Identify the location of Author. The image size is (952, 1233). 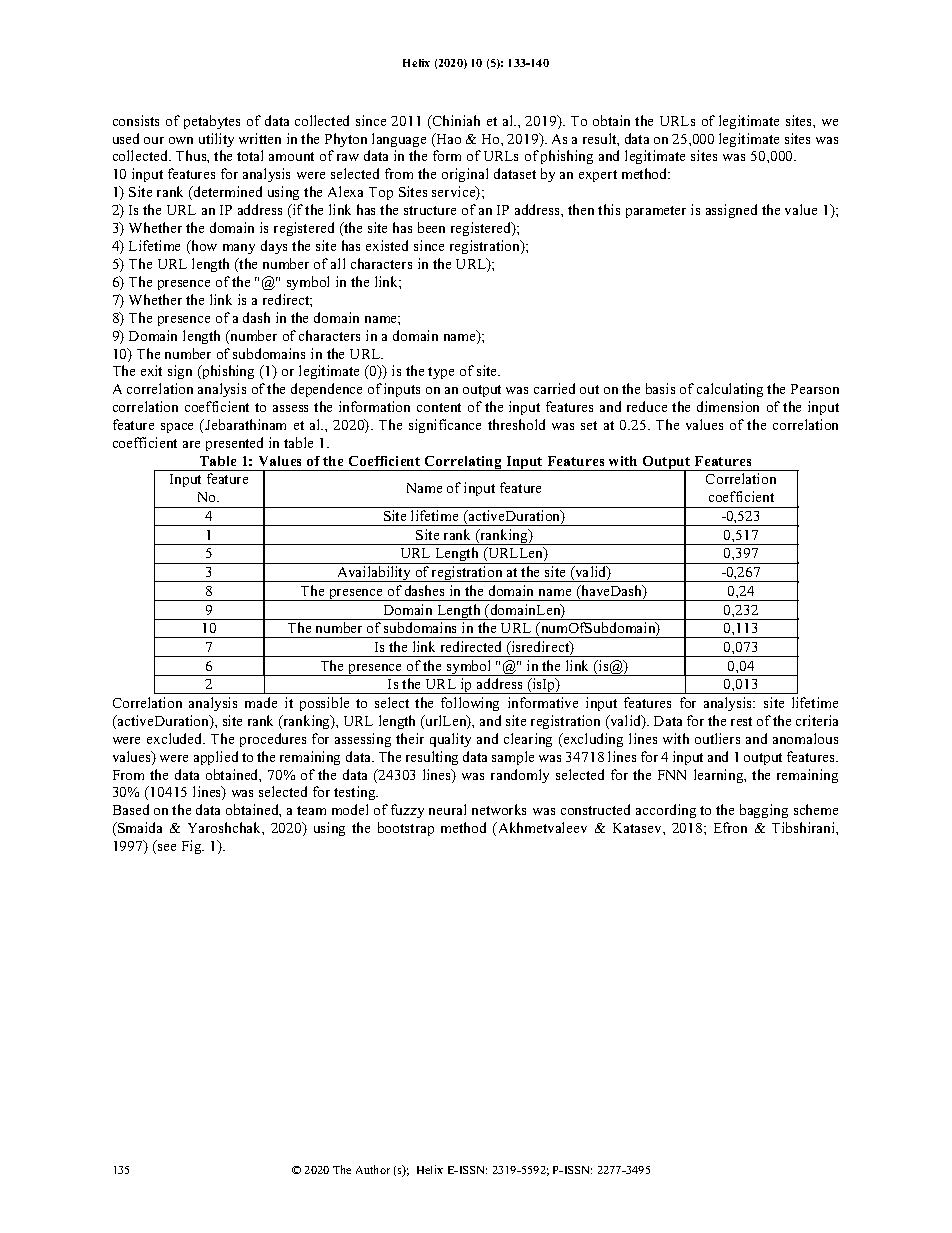
(373, 1169).
